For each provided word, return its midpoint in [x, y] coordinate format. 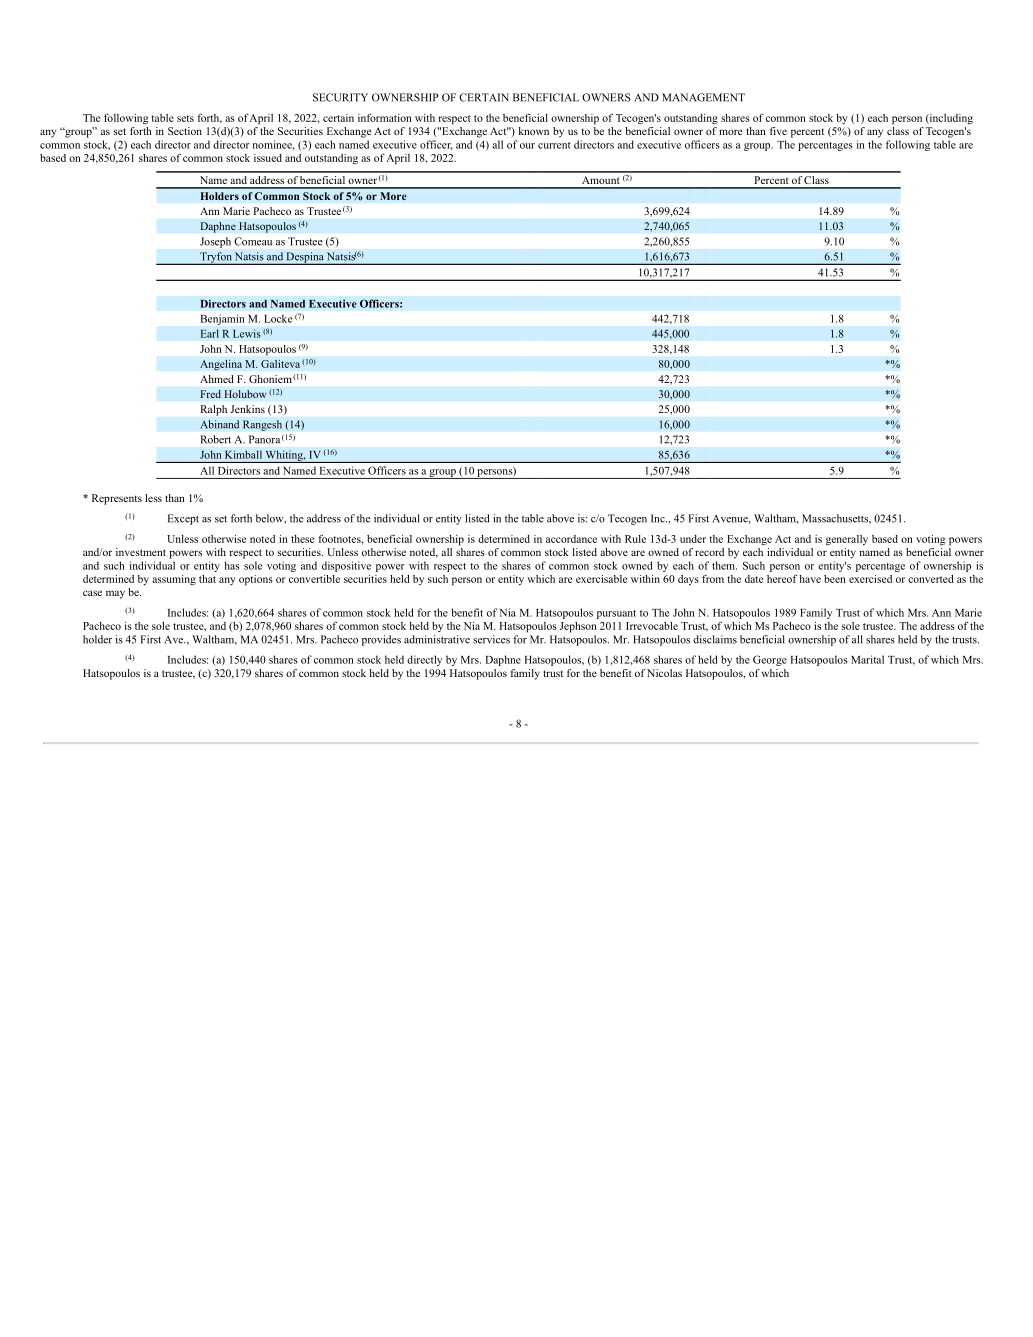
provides [381, 640]
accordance [571, 539]
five [778, 131]
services [491, 639]
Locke [278, 318]
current [554, 145]
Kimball [243, 454]
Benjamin [222, 319]
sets [185, 118]
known [534, 131]
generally [847, 540]
